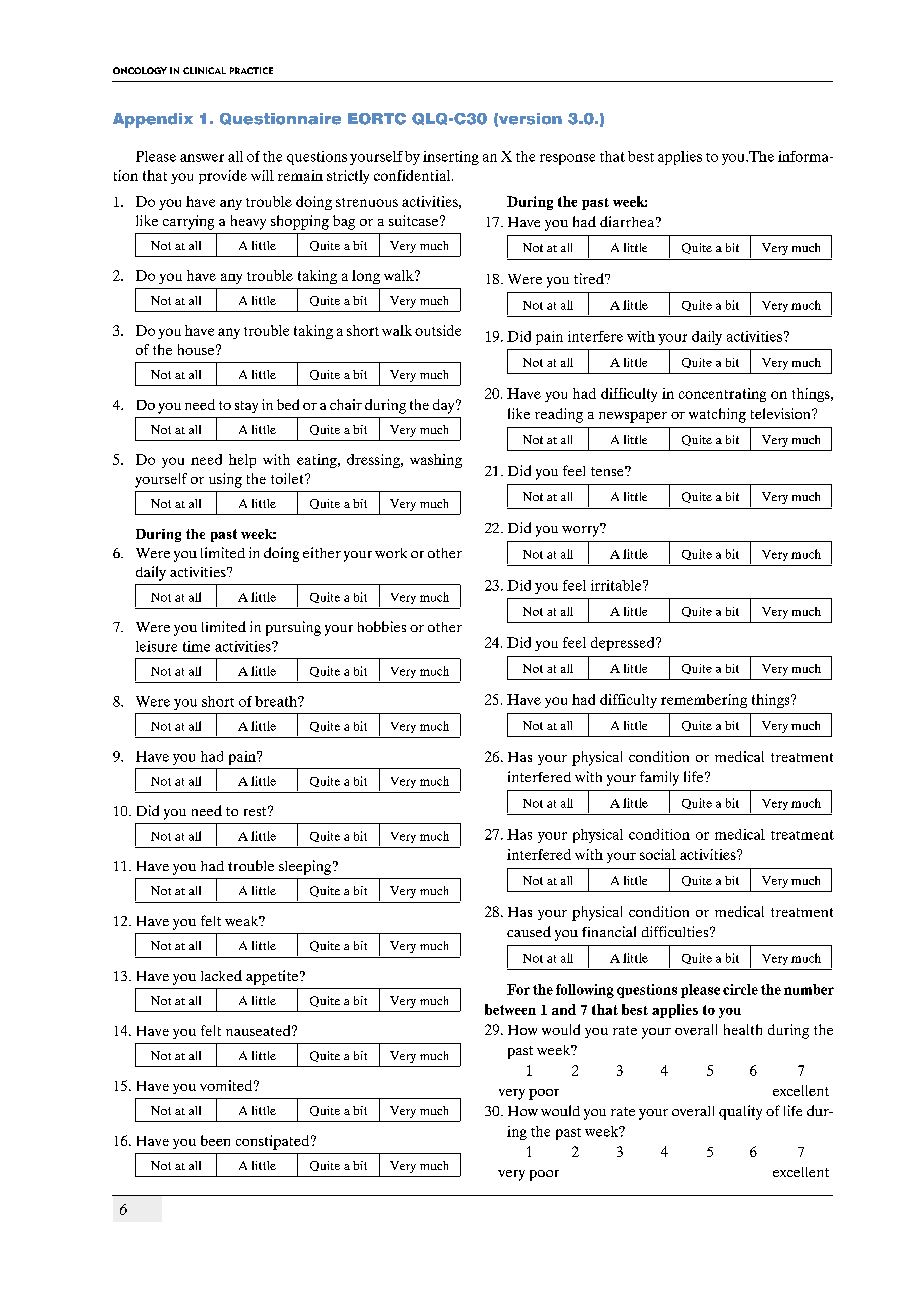 This screenshot has width=924, height=1308. Describe the element at coordinates (196, 646) in the screenshot. I see `time` at that location.
